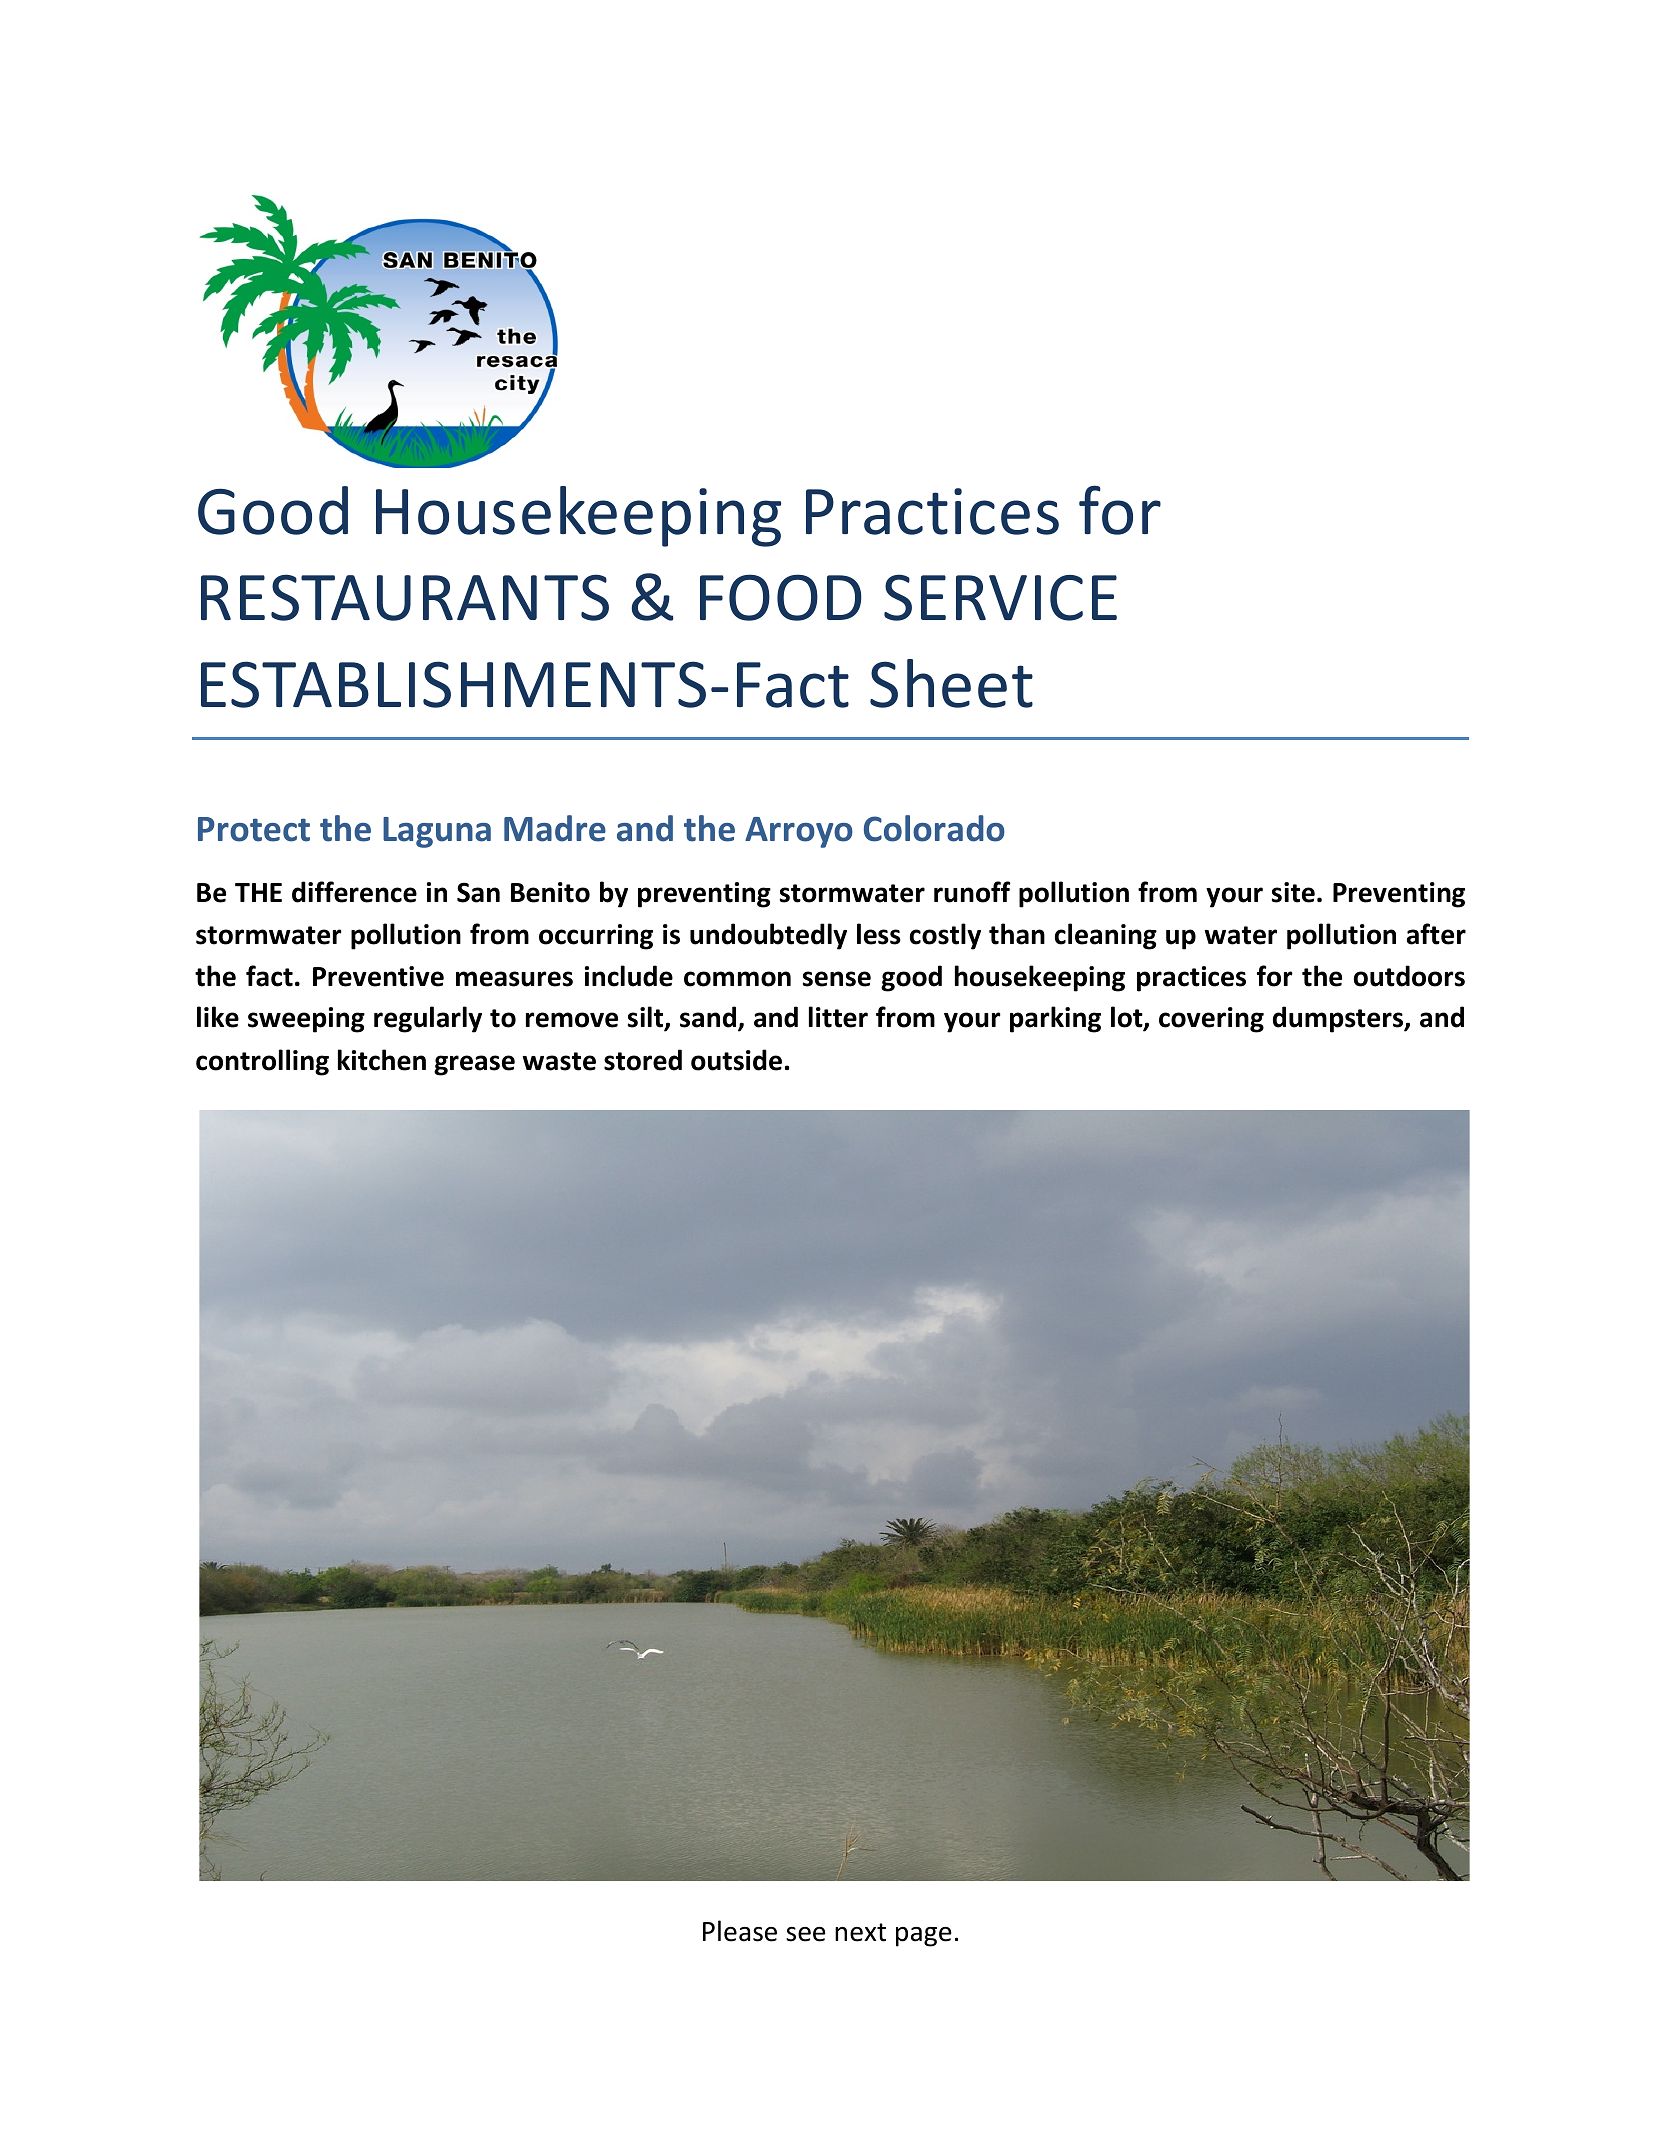  I want to click on see, so click(806, 1934).
